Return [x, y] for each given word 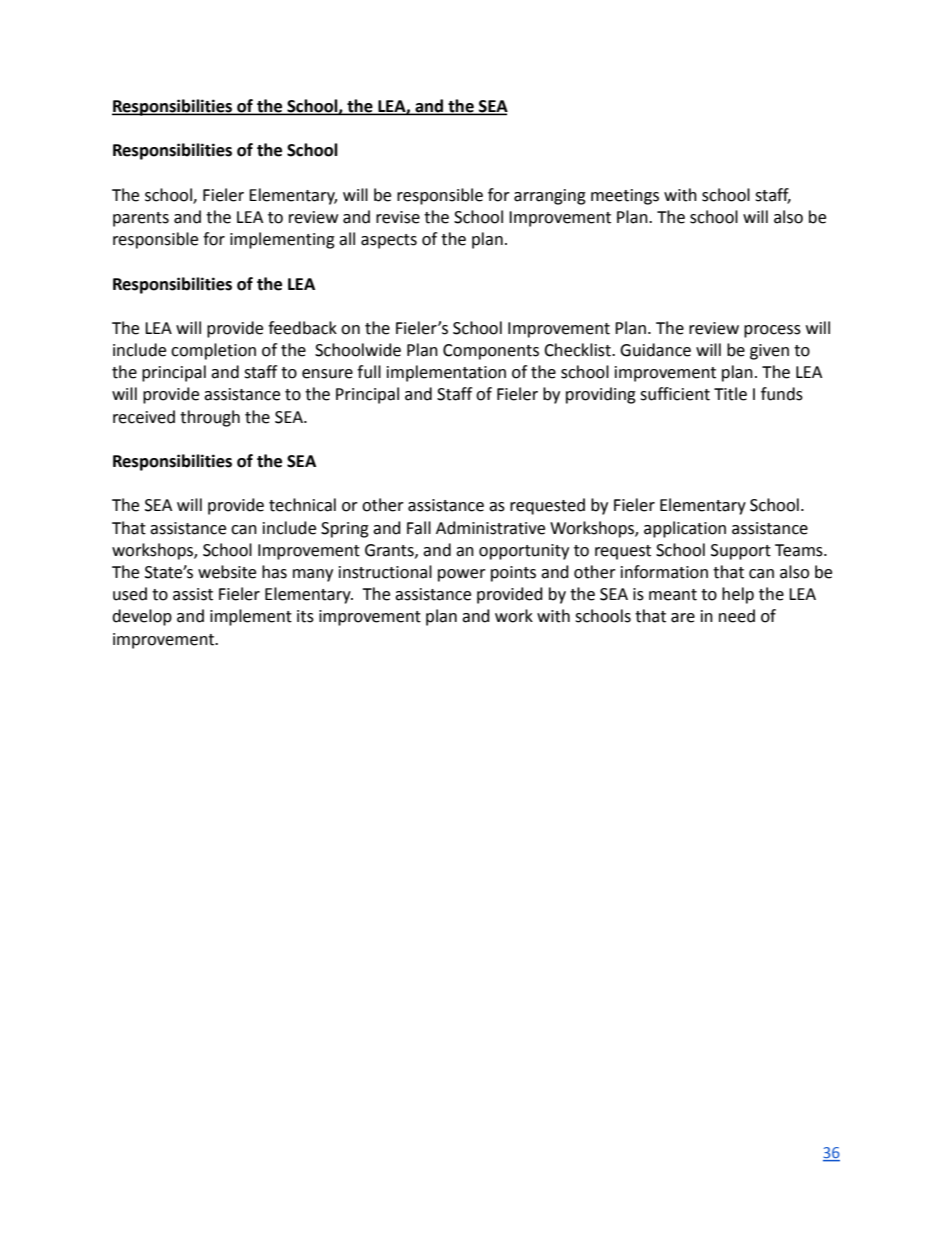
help [738, 595]
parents [141, 219]
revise [398, 217]
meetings [625, 197]
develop [142, 617]
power [462, 575]
